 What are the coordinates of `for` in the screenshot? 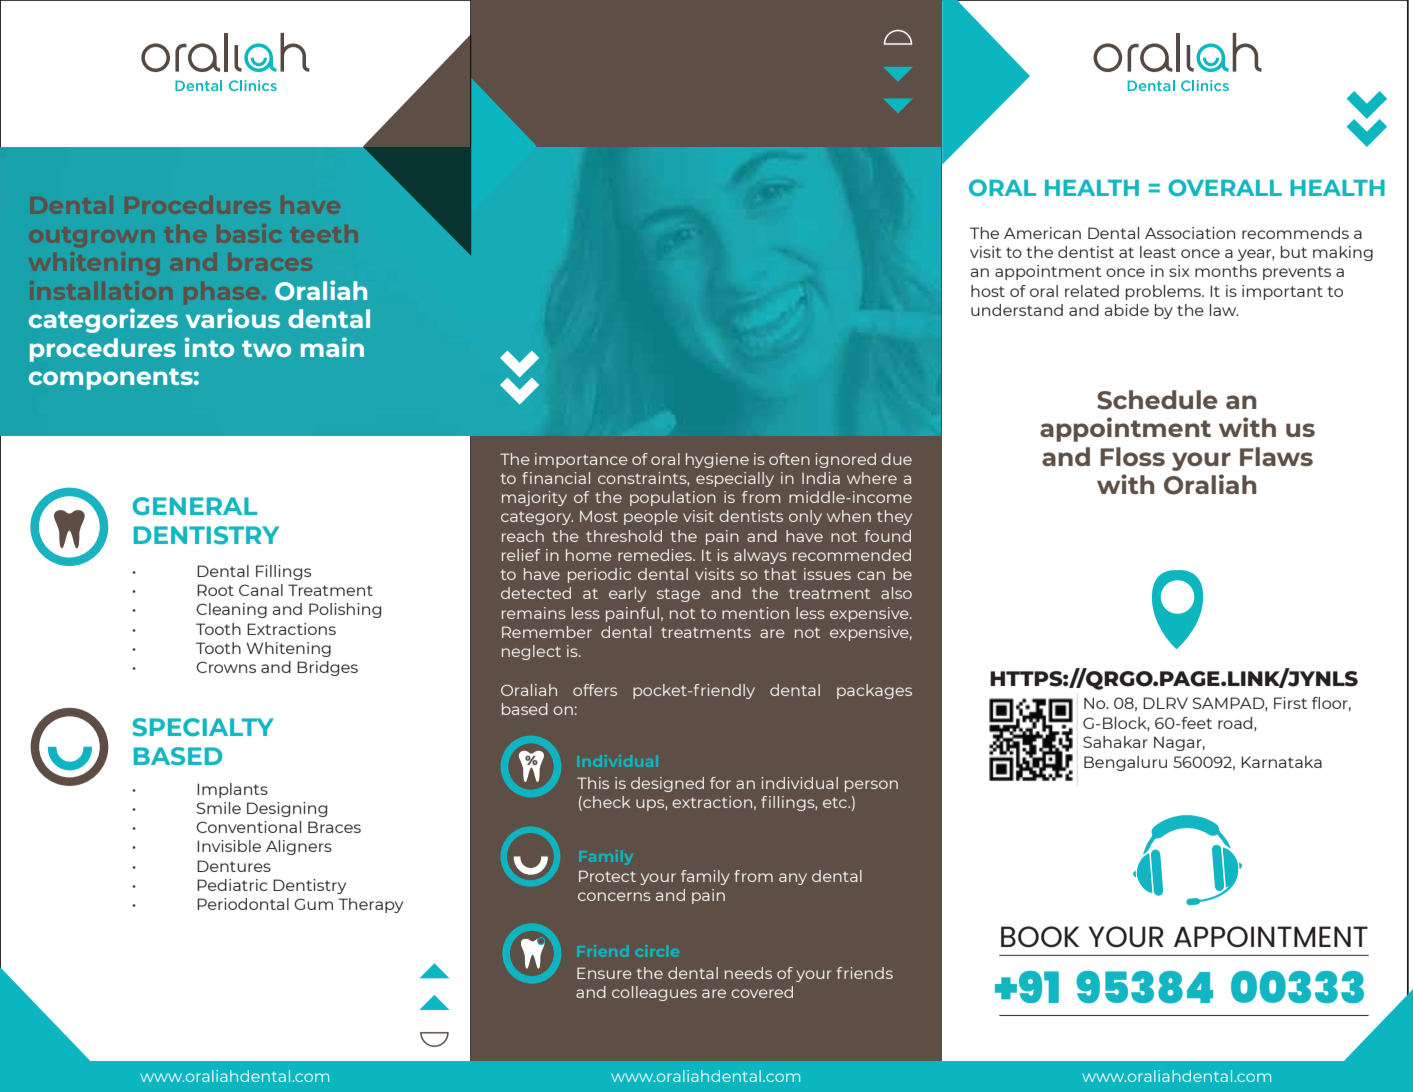 It's located at (720, 783).
